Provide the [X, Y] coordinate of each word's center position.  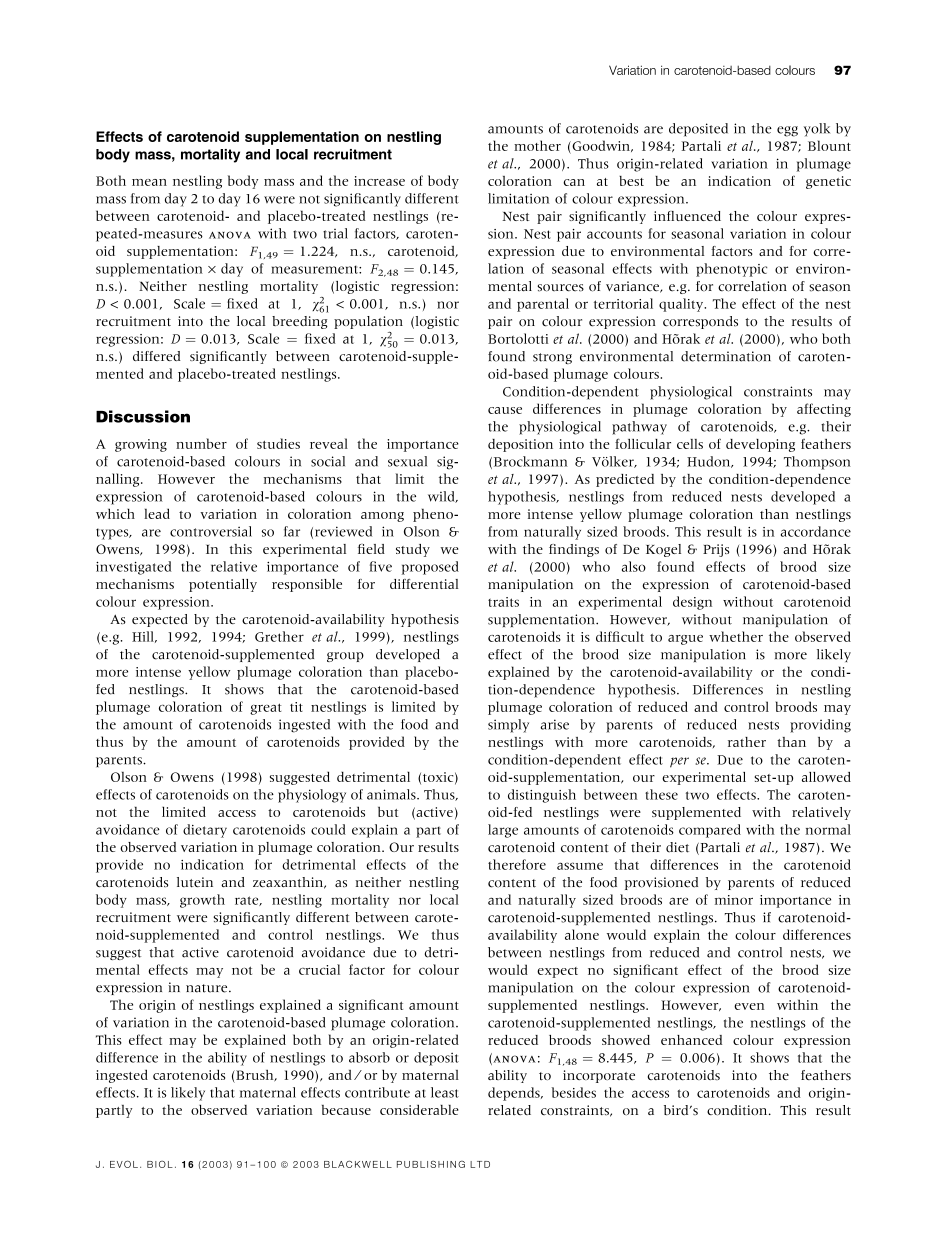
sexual [407, 461]
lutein [195, 882]
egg [787, 131]
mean [149, 182]
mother [537, 145]
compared [710, 831]
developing [760, 445]
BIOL [160, 1164]
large [503, 831]
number [201, 443]
